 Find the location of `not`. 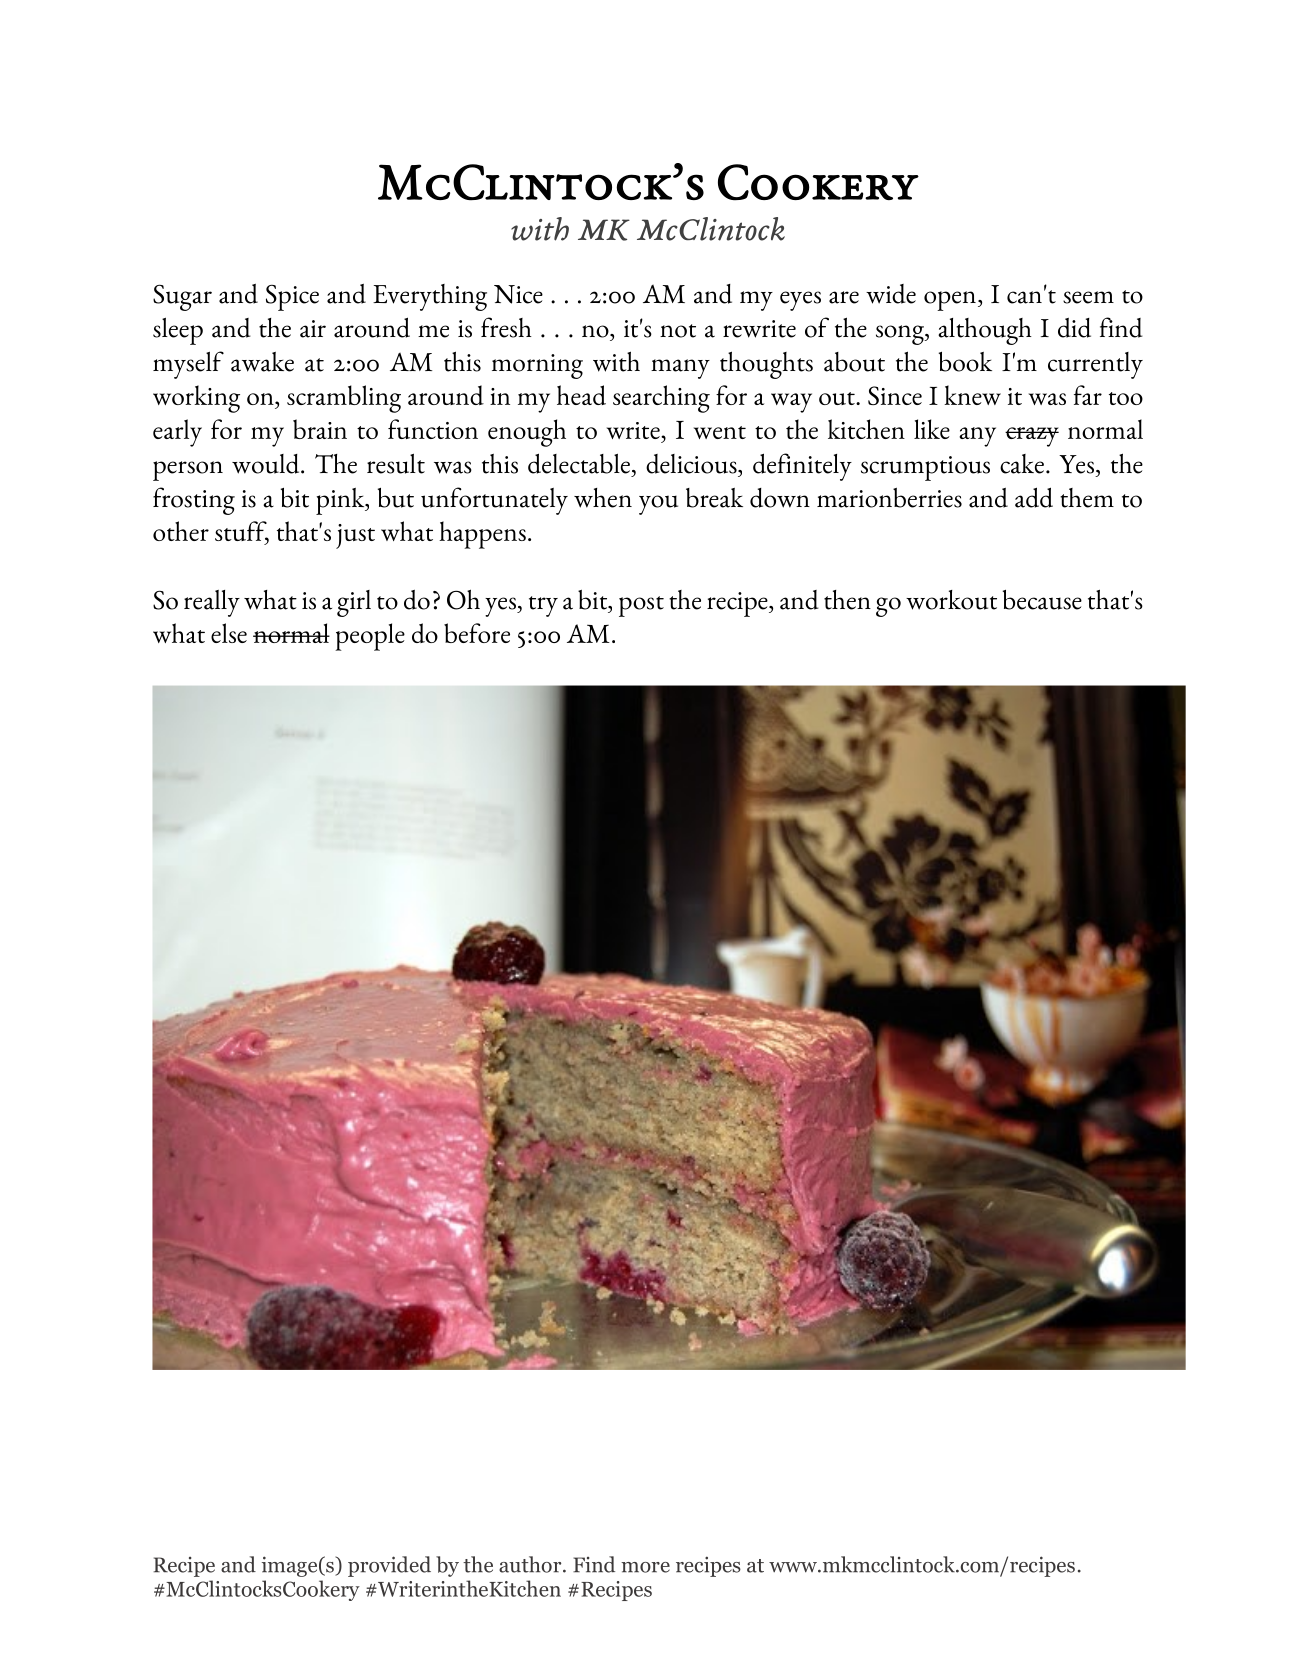

not is located at coordinates (678, 331).
